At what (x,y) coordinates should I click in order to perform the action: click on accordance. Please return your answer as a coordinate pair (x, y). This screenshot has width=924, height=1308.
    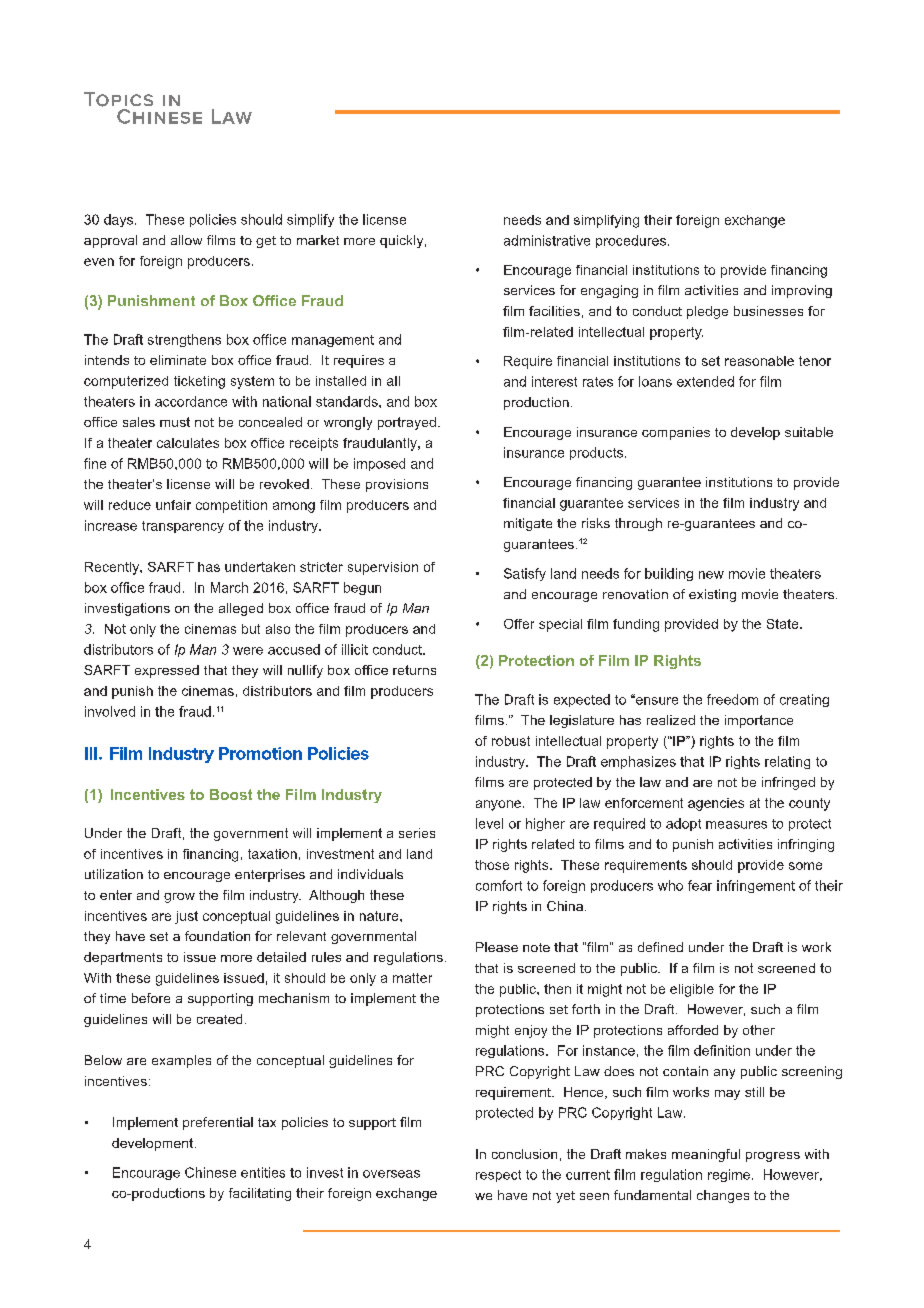
    Looking at the image, I should click on (191, 401).
